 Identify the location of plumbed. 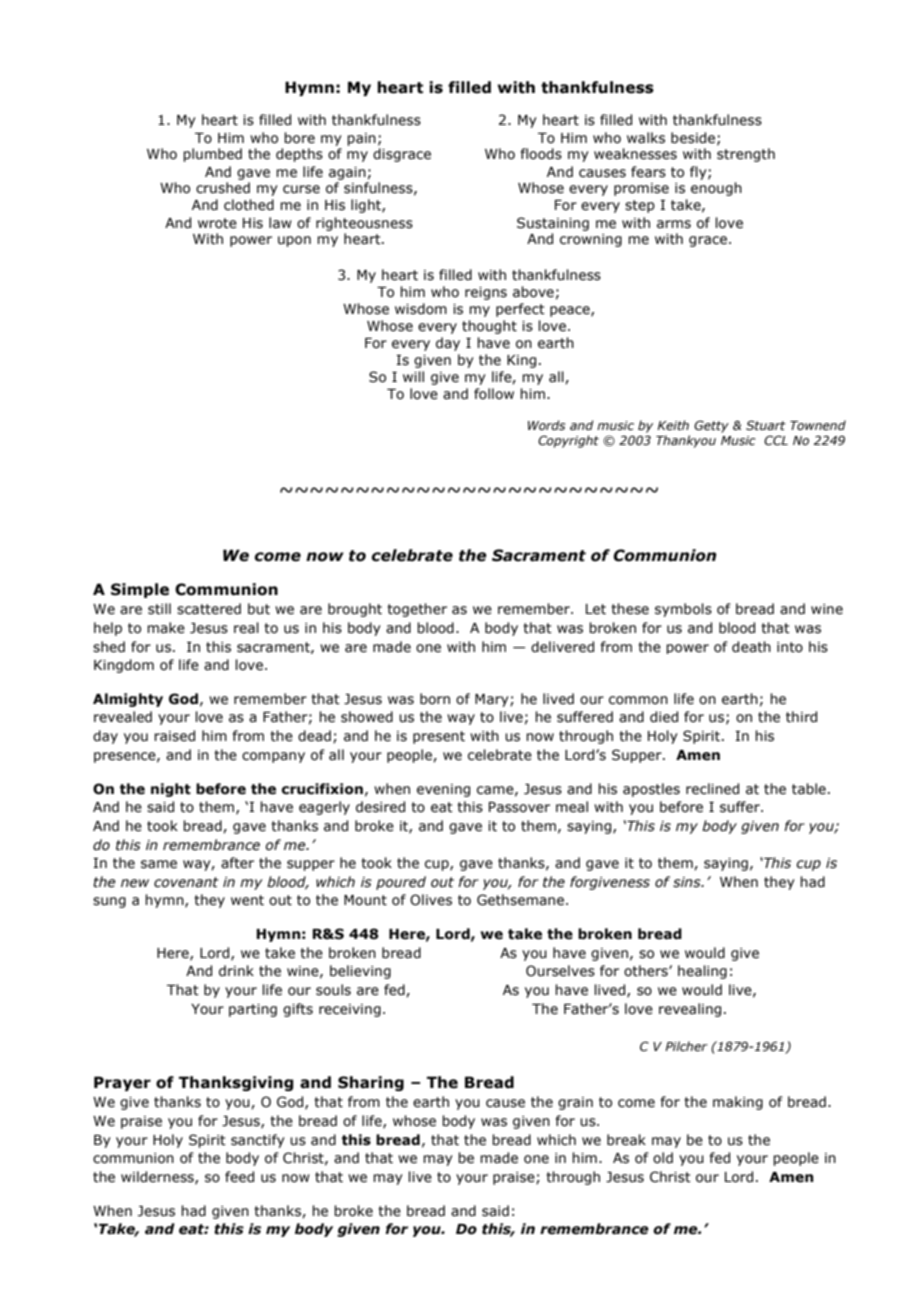
(212, 155).
